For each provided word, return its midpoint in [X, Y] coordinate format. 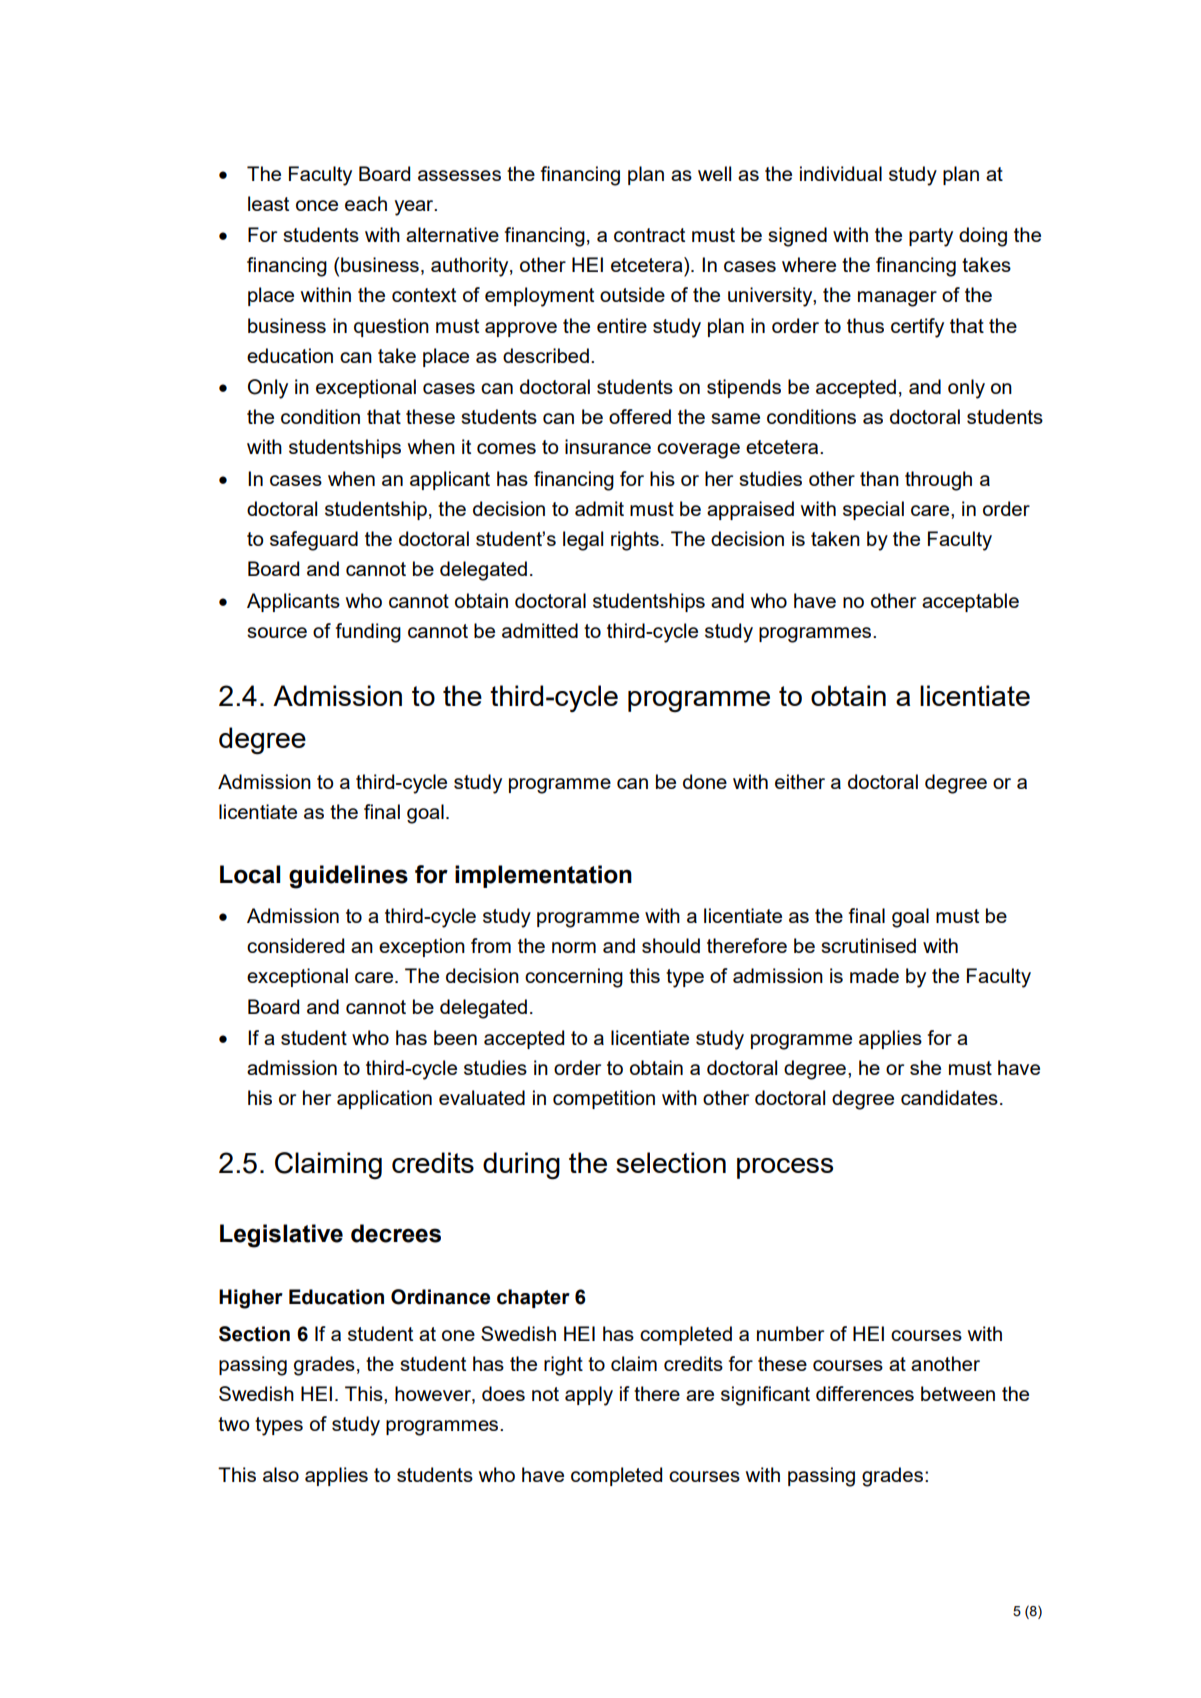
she [925, 1067]
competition [604, 1099]
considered [295, 945]
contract [649, 235]
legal [583, 541]
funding [368, 633]
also [281, 1474]
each [366, 203]
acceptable [970, 602]
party [931, 237]
